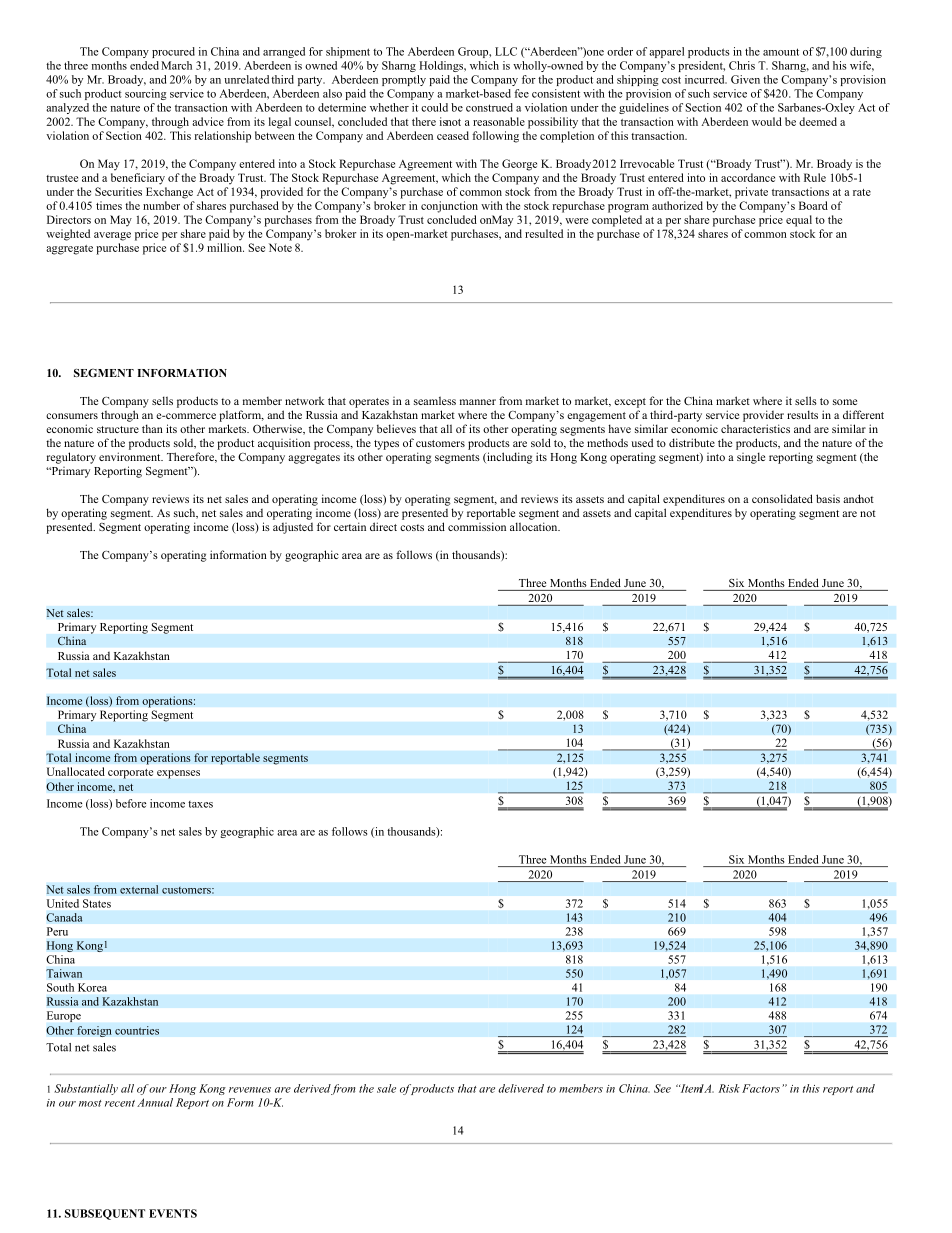 Image resolution: width=952 pixels, height=1233 pixels. I want to click on sourcing, so click(145, 94).
